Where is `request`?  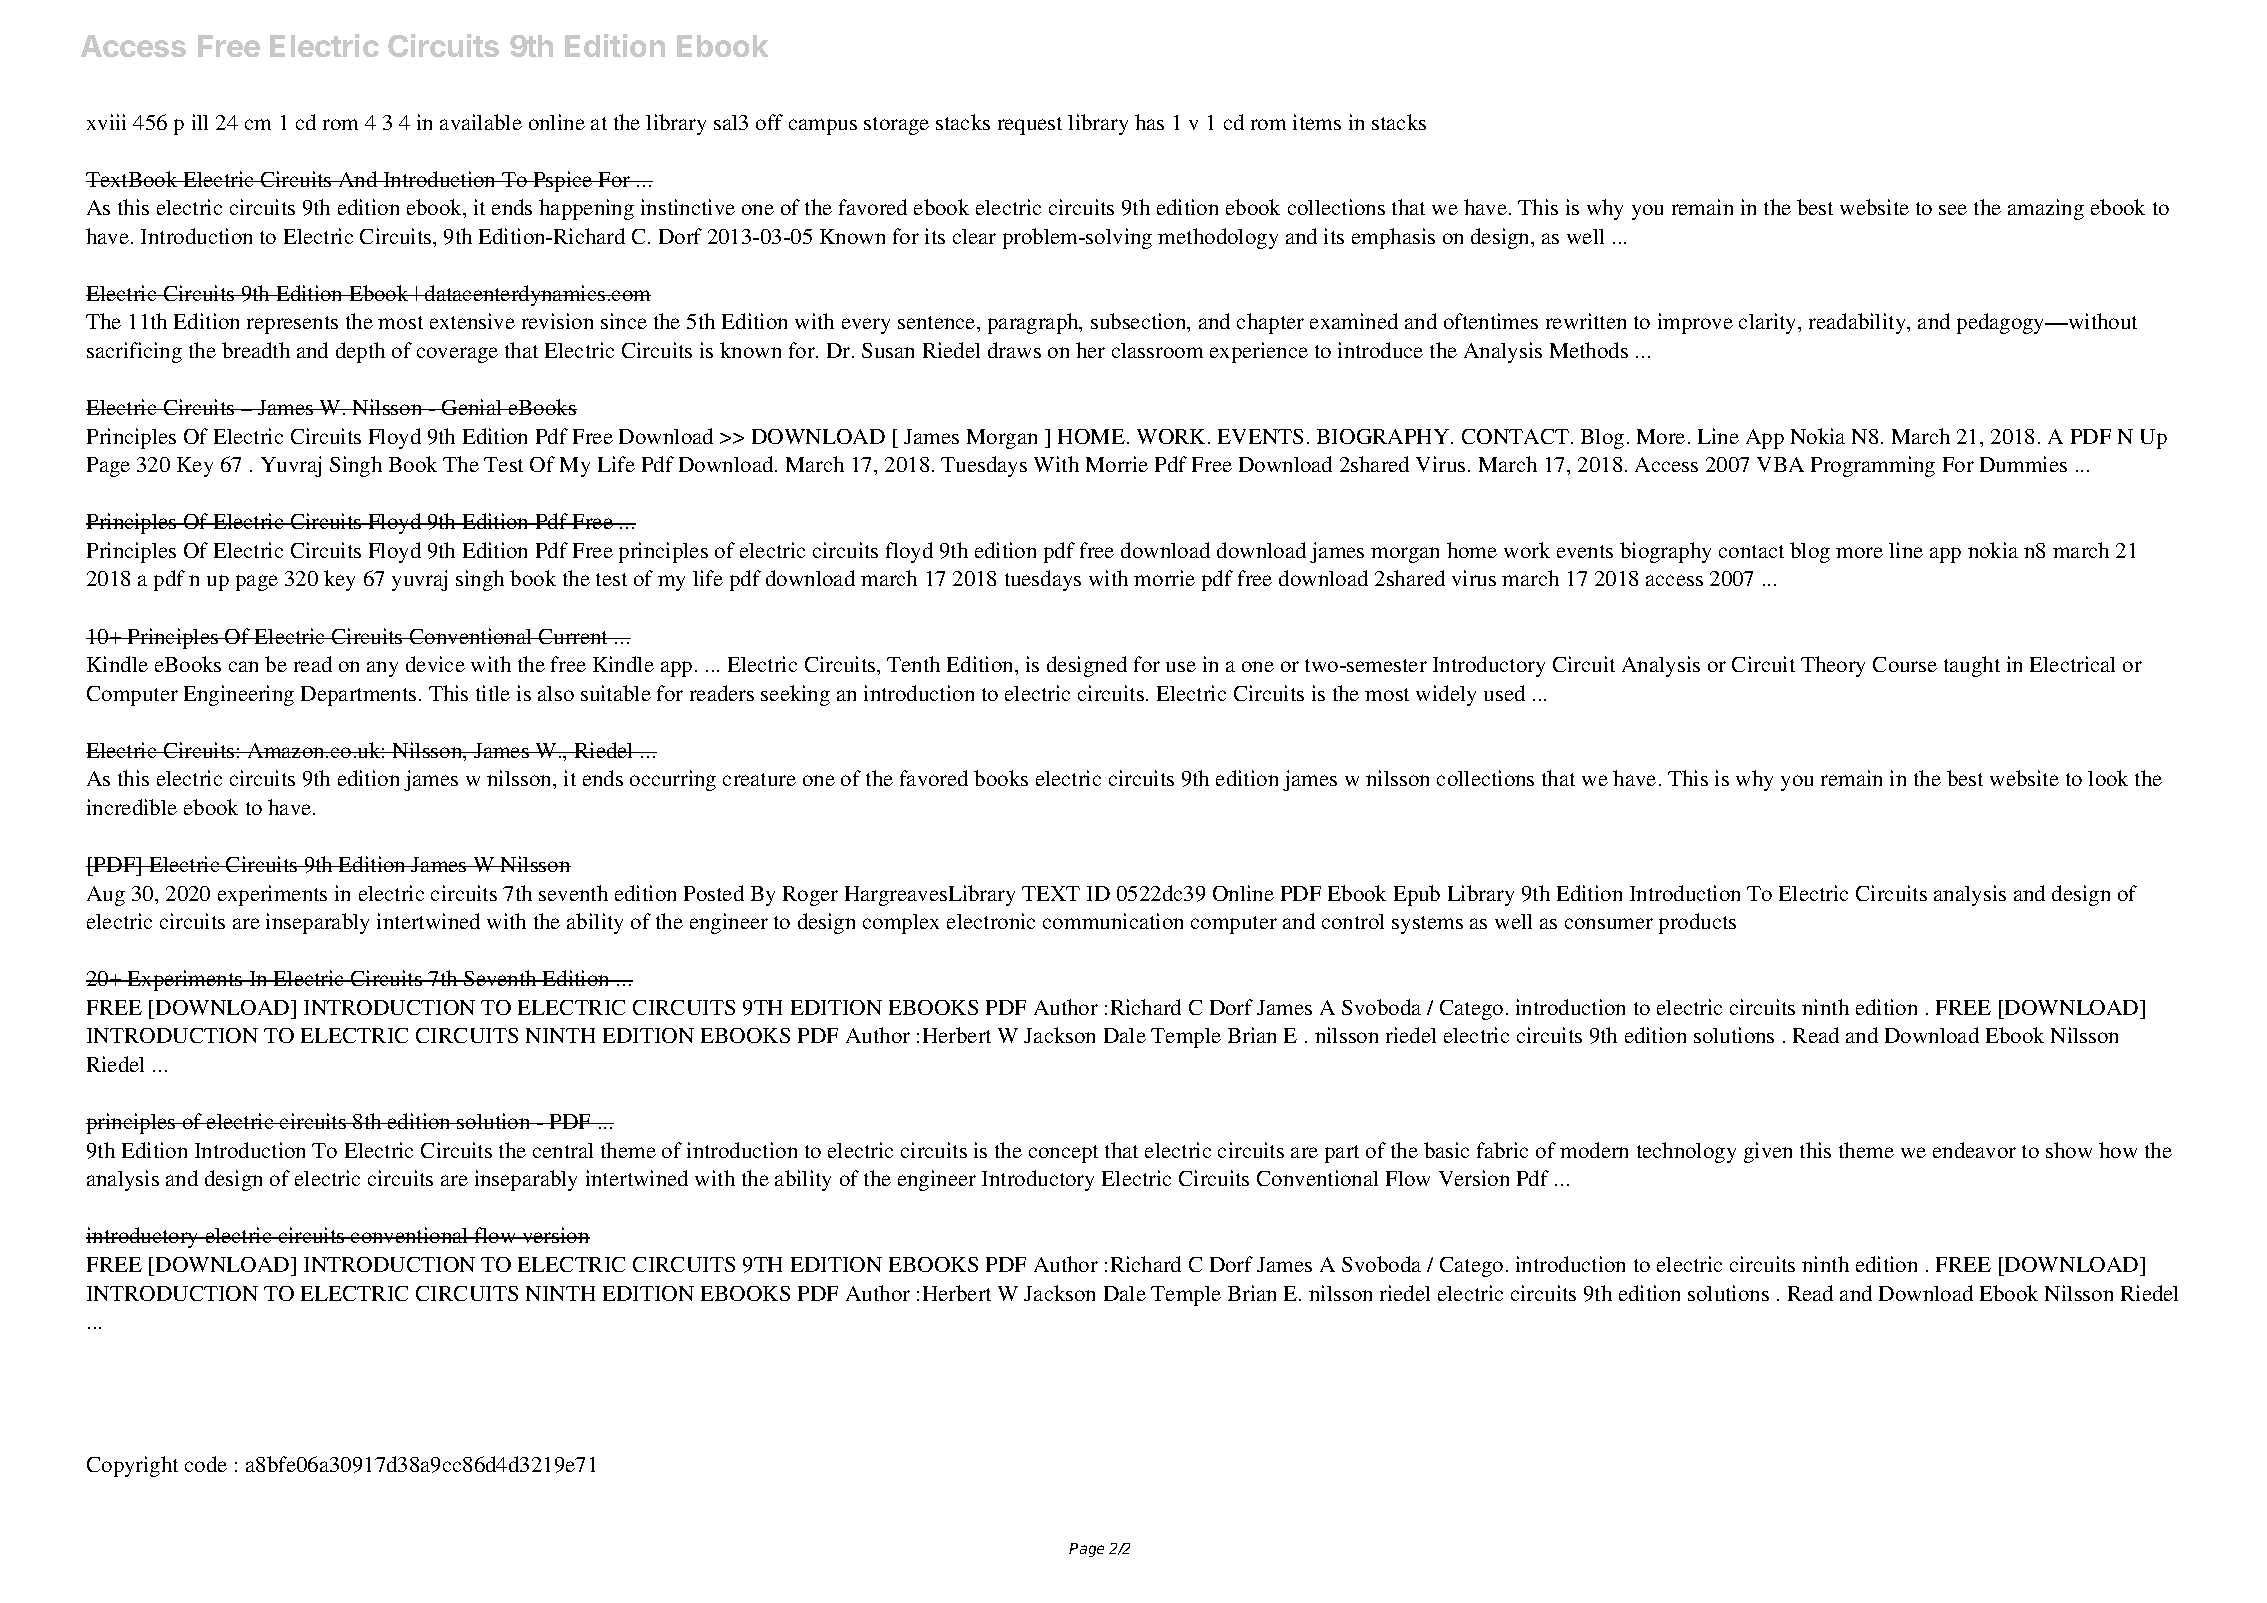
request is located at coordinates (1030, 126).
